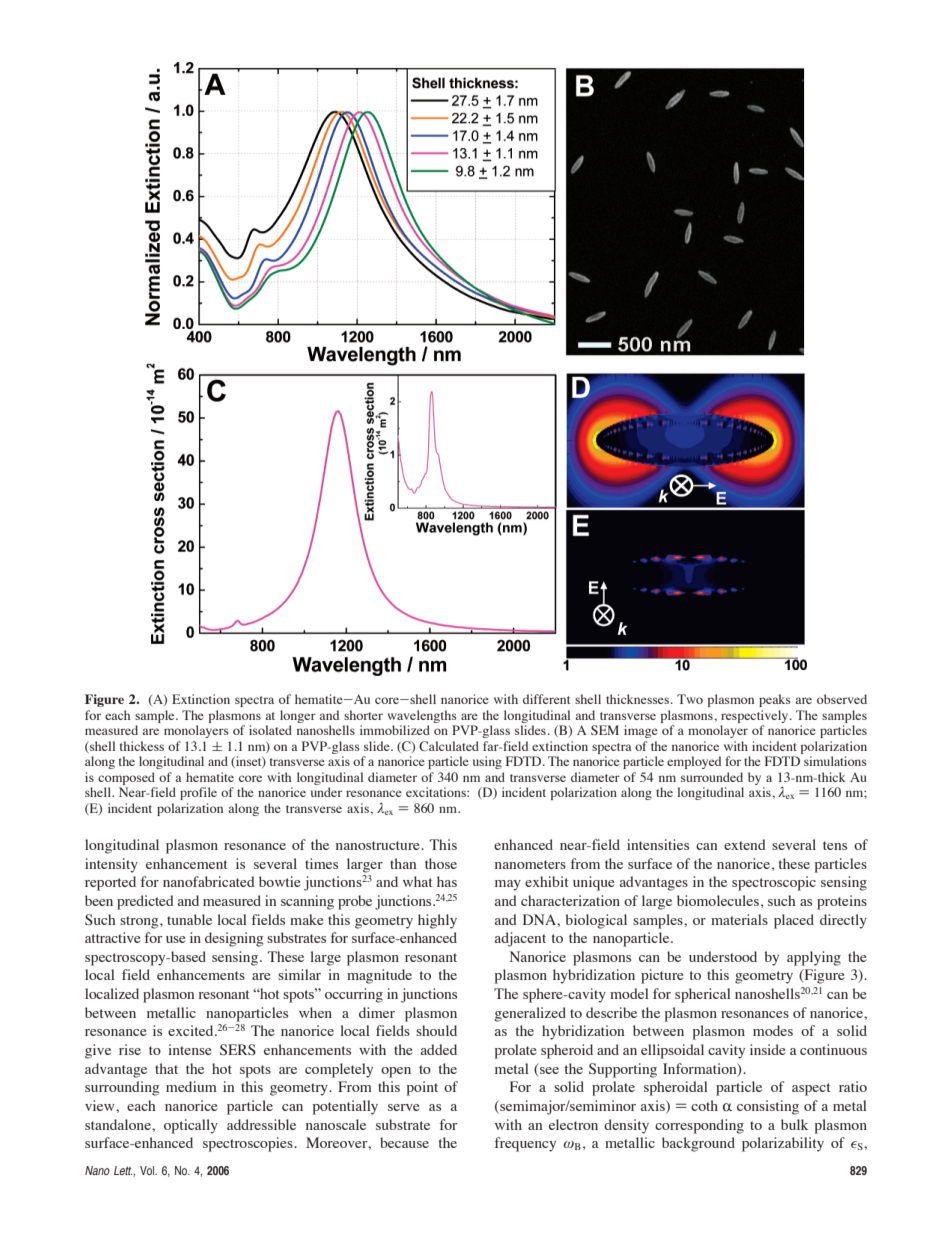 Image resolution: width=952 pixels, height=1233 pixels. Describe the element at coordinates (756, 716) in the page. I see `respectively` at that location.
